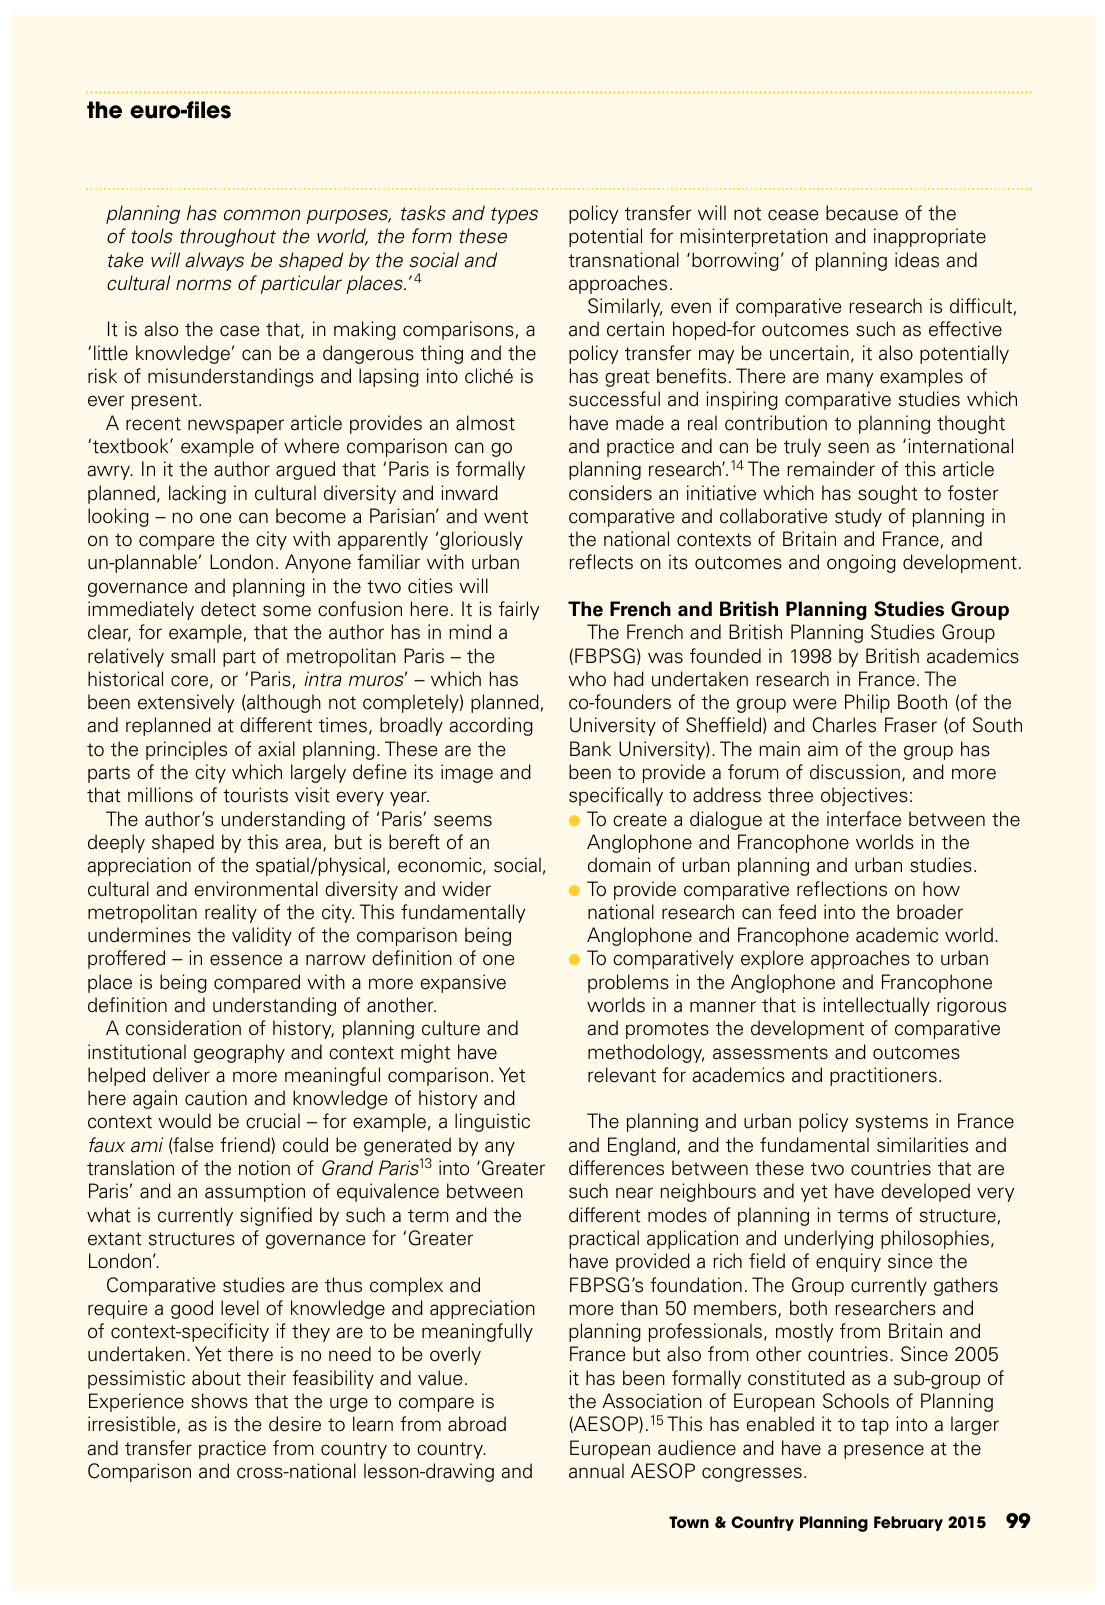 The height and width of the screenshot is (1605, 1105). What do you see at coordinates (616, 1168) in the screenshot?
I see `differences` at bounding box center [616, 1168].
